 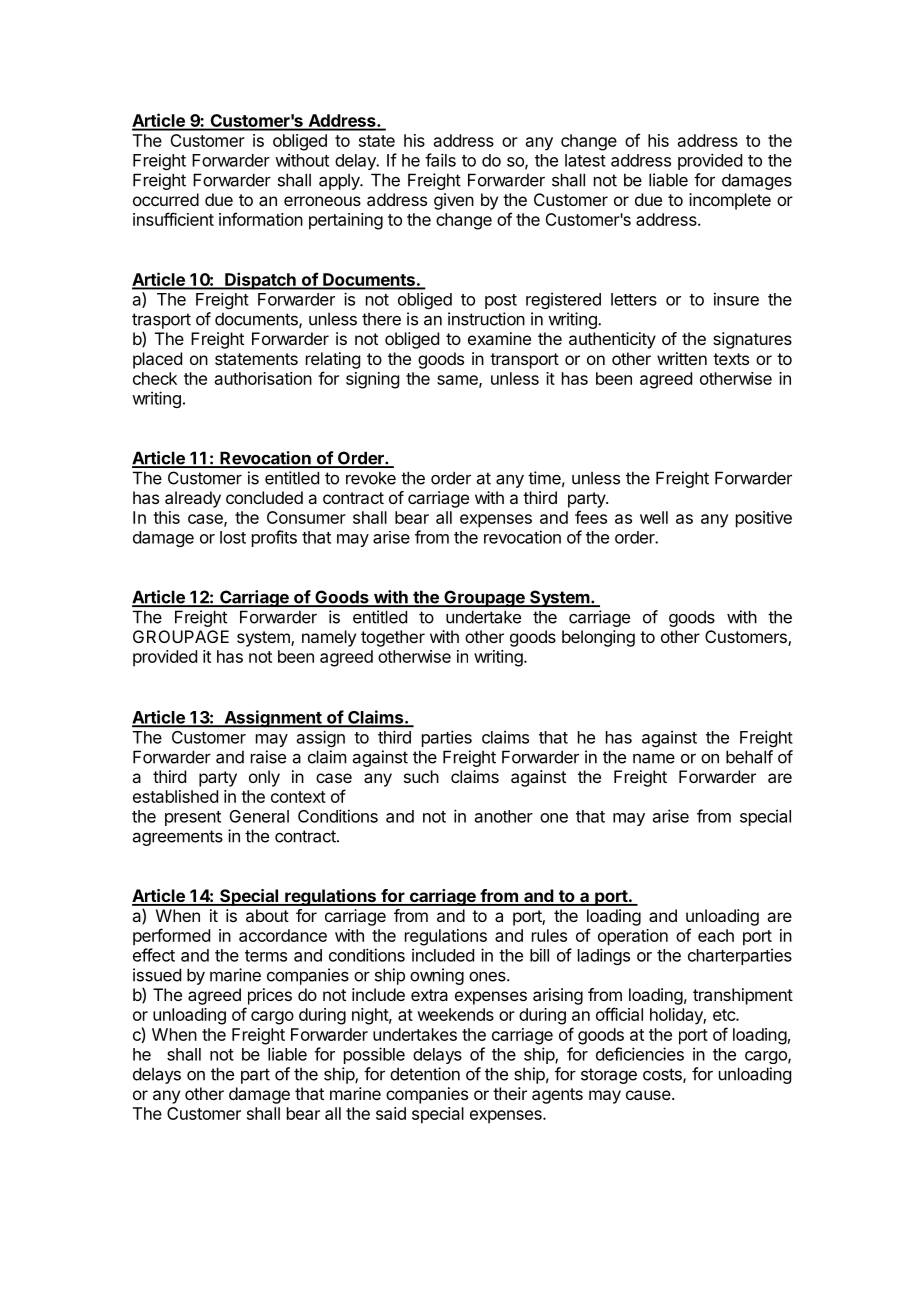 I want to click on same, so click(x=458, y=381).
